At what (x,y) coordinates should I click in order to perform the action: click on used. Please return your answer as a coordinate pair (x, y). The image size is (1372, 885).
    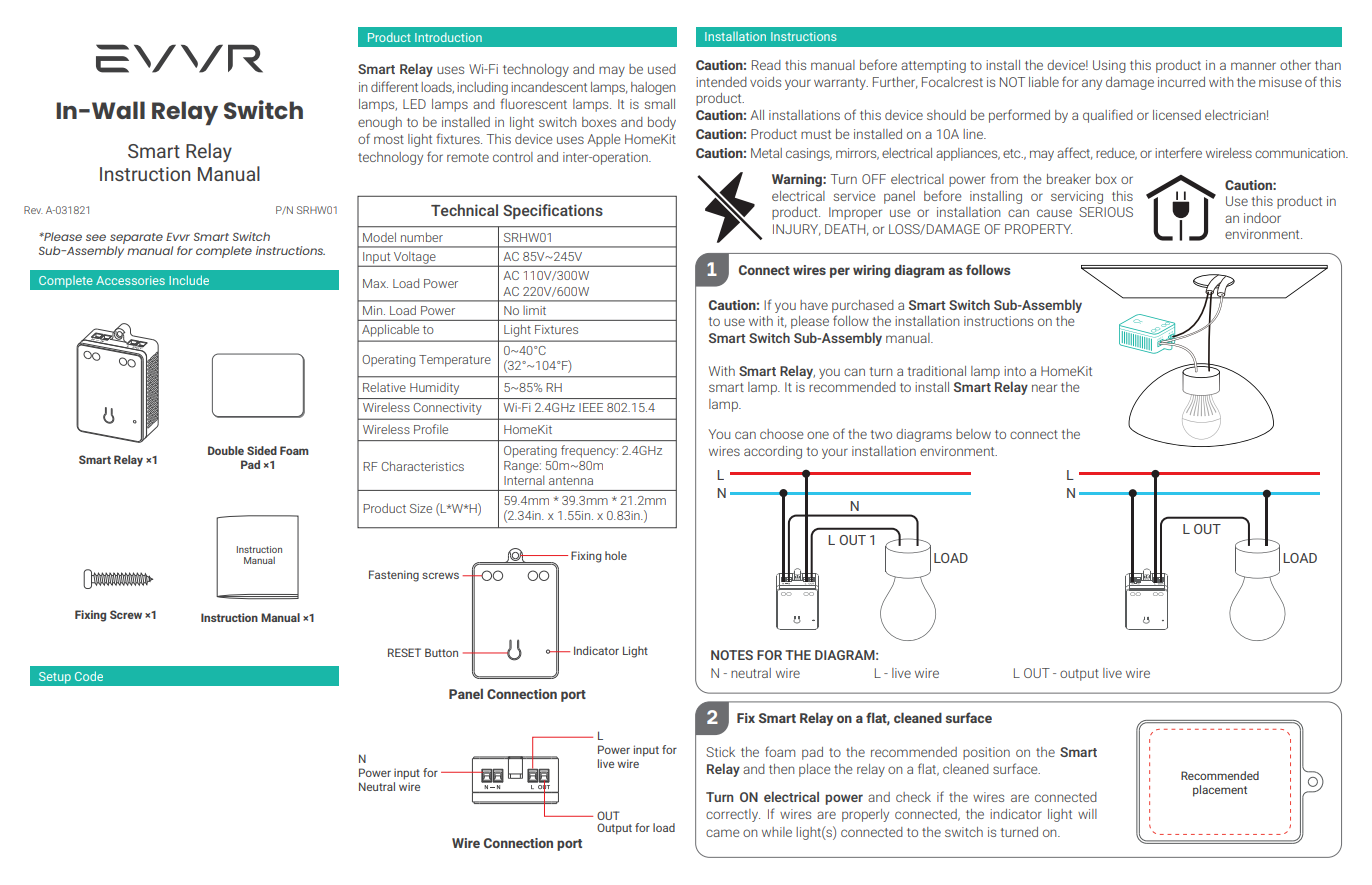
    Looking at the image, I should click on (662, 69).
